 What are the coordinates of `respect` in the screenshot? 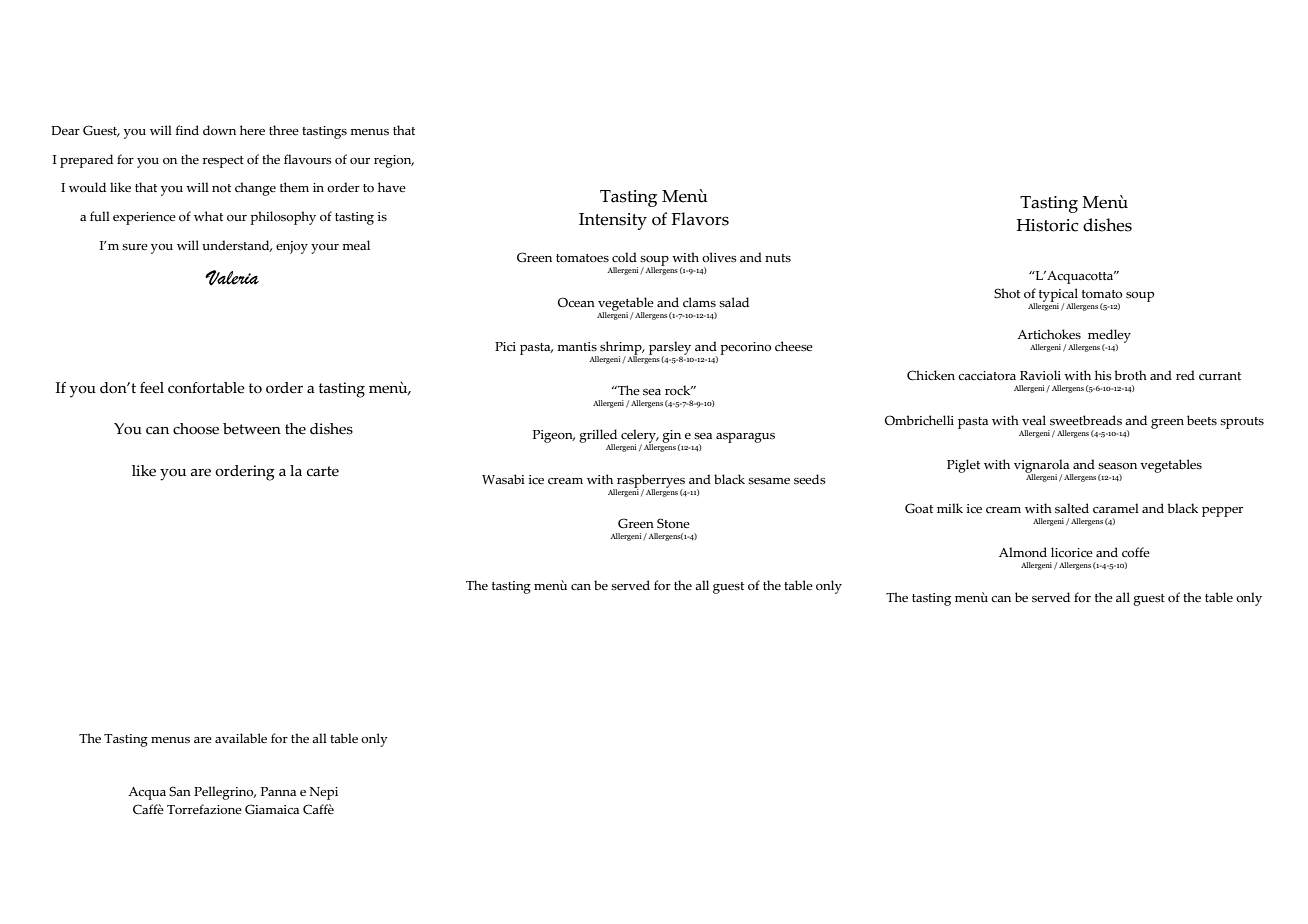 It's located at (223, 162).
